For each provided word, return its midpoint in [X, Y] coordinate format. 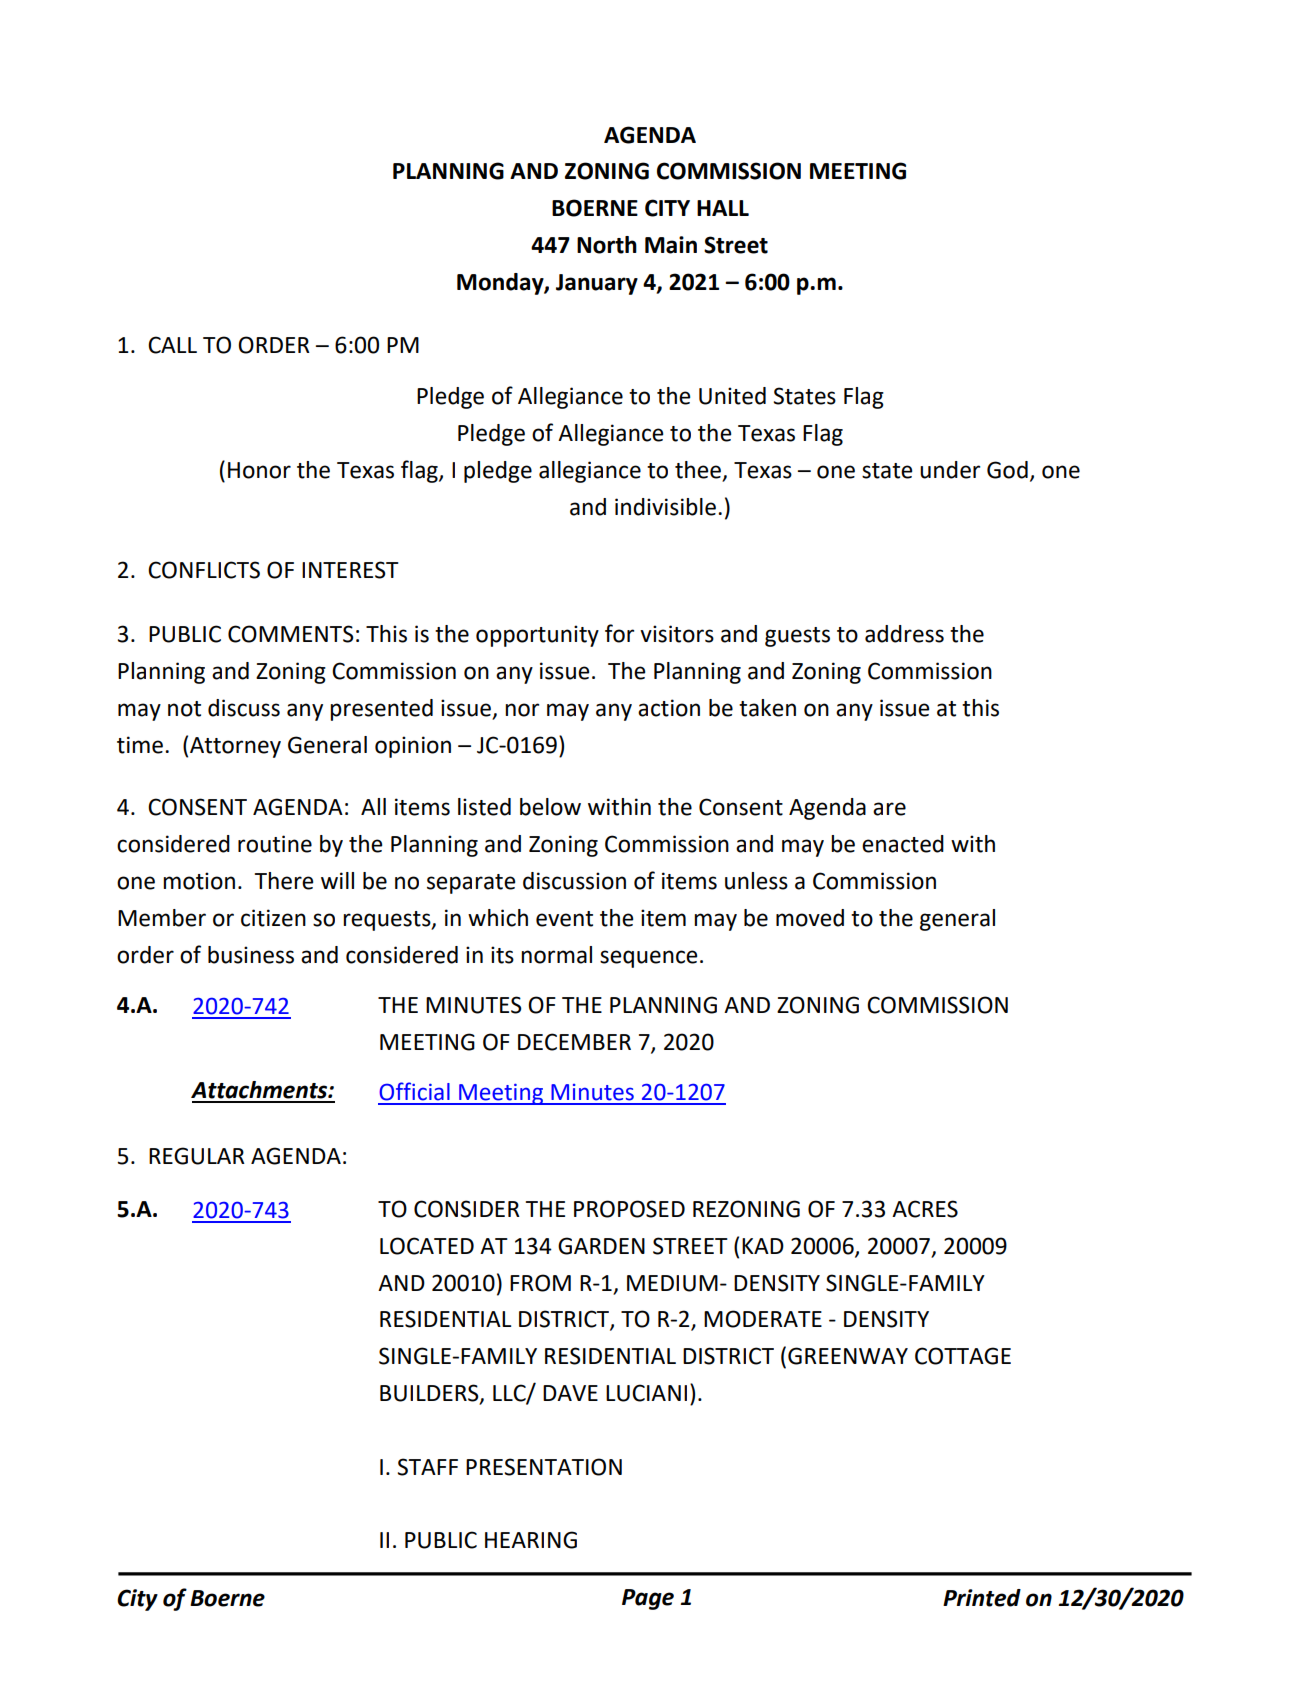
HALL [723, 208]
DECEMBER [574, 1042]
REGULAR [197, 1156]
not [184, 709]
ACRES [925, 1209]
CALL [172, 345]
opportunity [537, 636]
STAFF [427, 1467]
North [607, 245]
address [904, 634]
